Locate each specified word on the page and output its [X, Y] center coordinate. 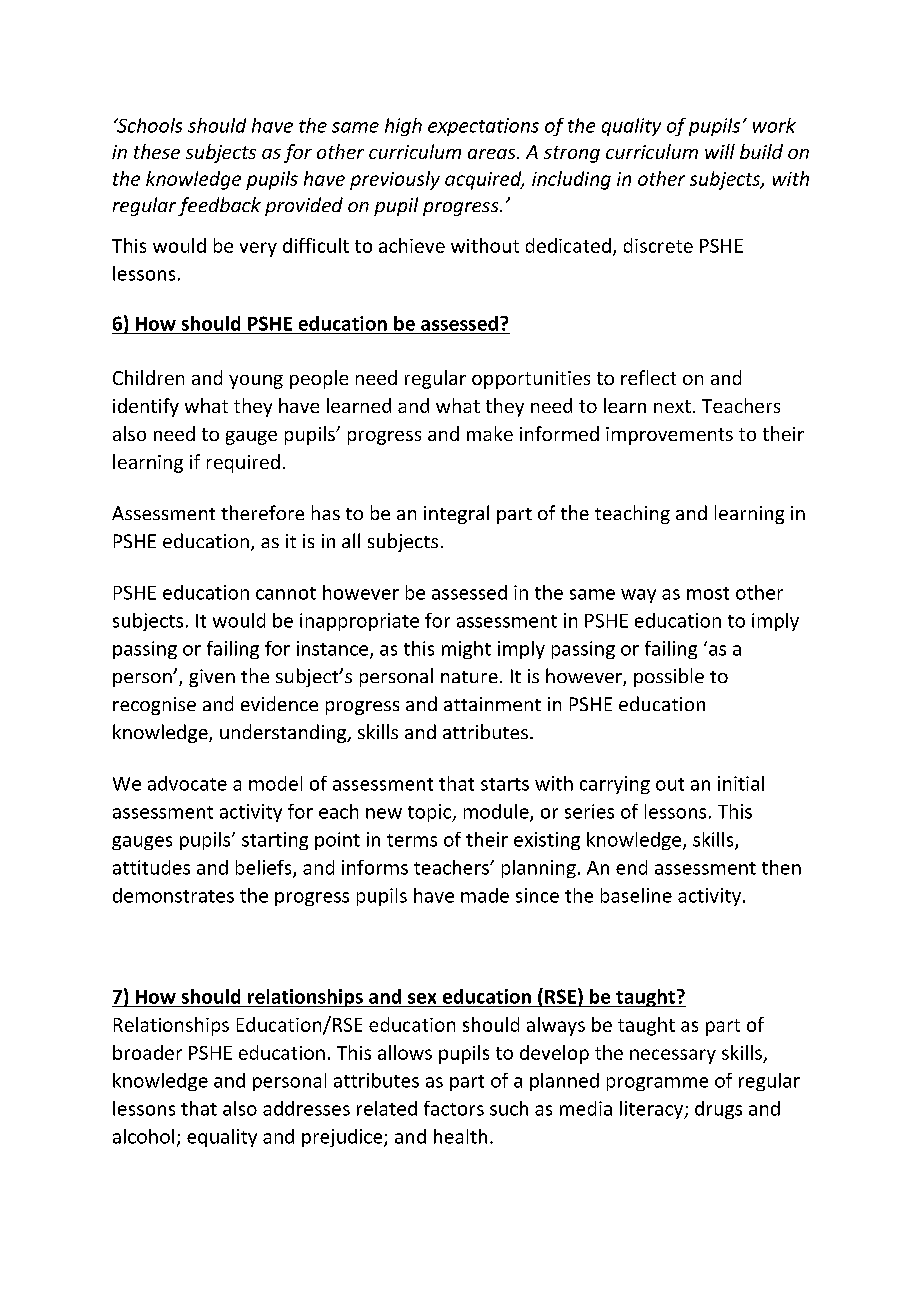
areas [493, 154]
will [720, 151]
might [466, 650]
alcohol [143, 1136]
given [212, 678]
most [708, 593]
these [157, 151]
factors [454, 1108]
